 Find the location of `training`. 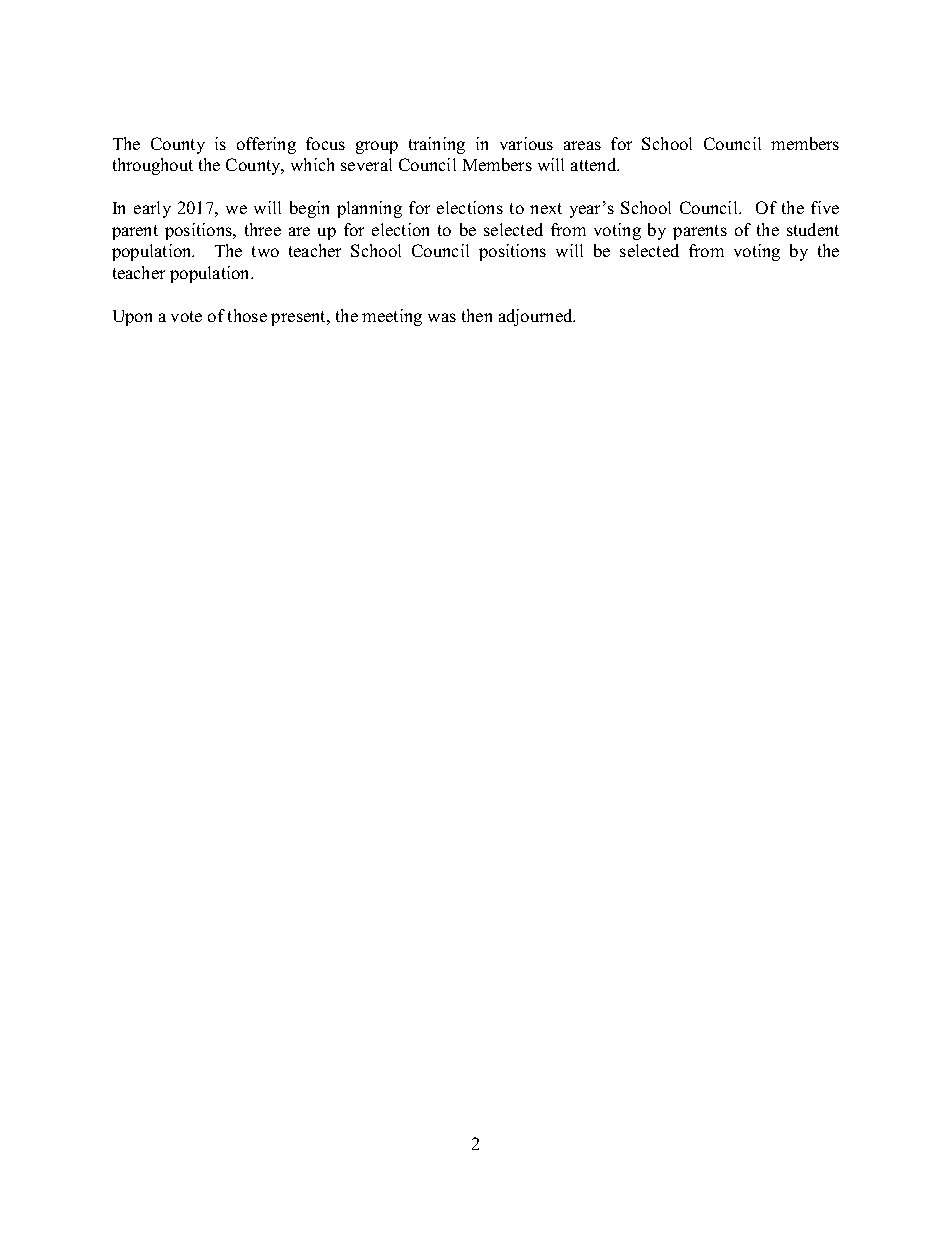

training is located at coordinates (437, 145).
